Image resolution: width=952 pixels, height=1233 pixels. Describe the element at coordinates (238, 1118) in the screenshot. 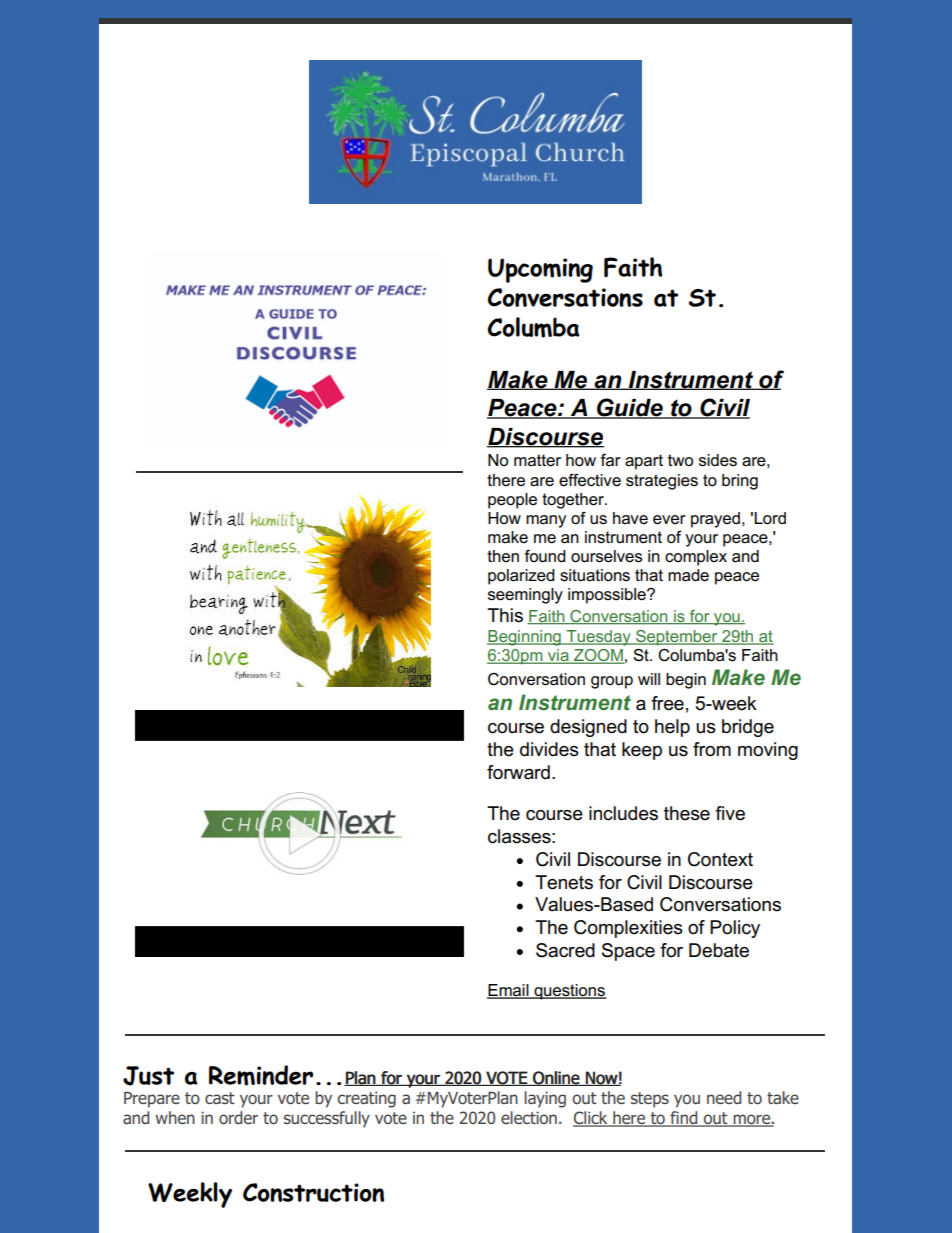

I see `order` at that location.
